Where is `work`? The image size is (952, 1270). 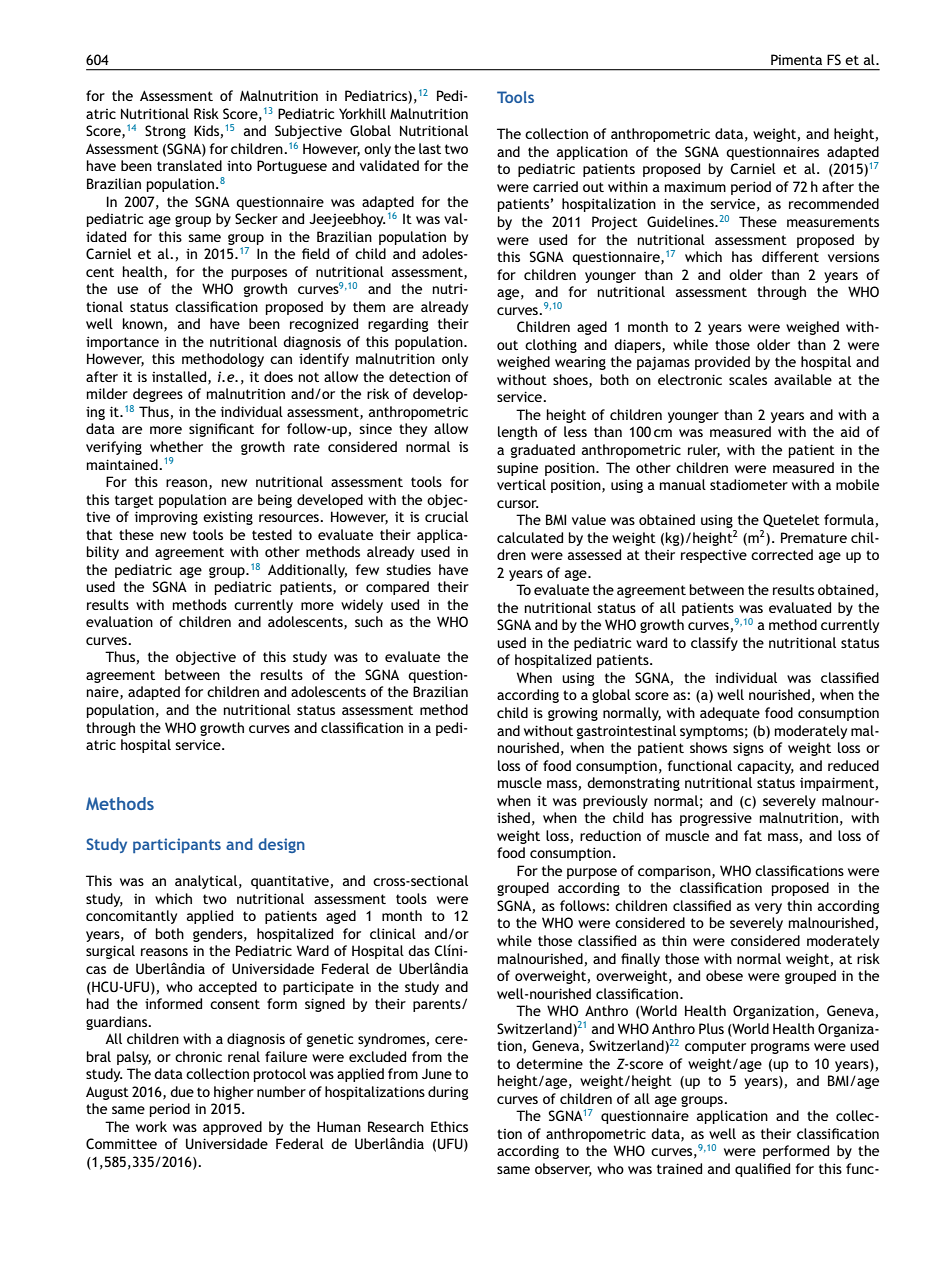
work is located at coordinates (151, 1126).
